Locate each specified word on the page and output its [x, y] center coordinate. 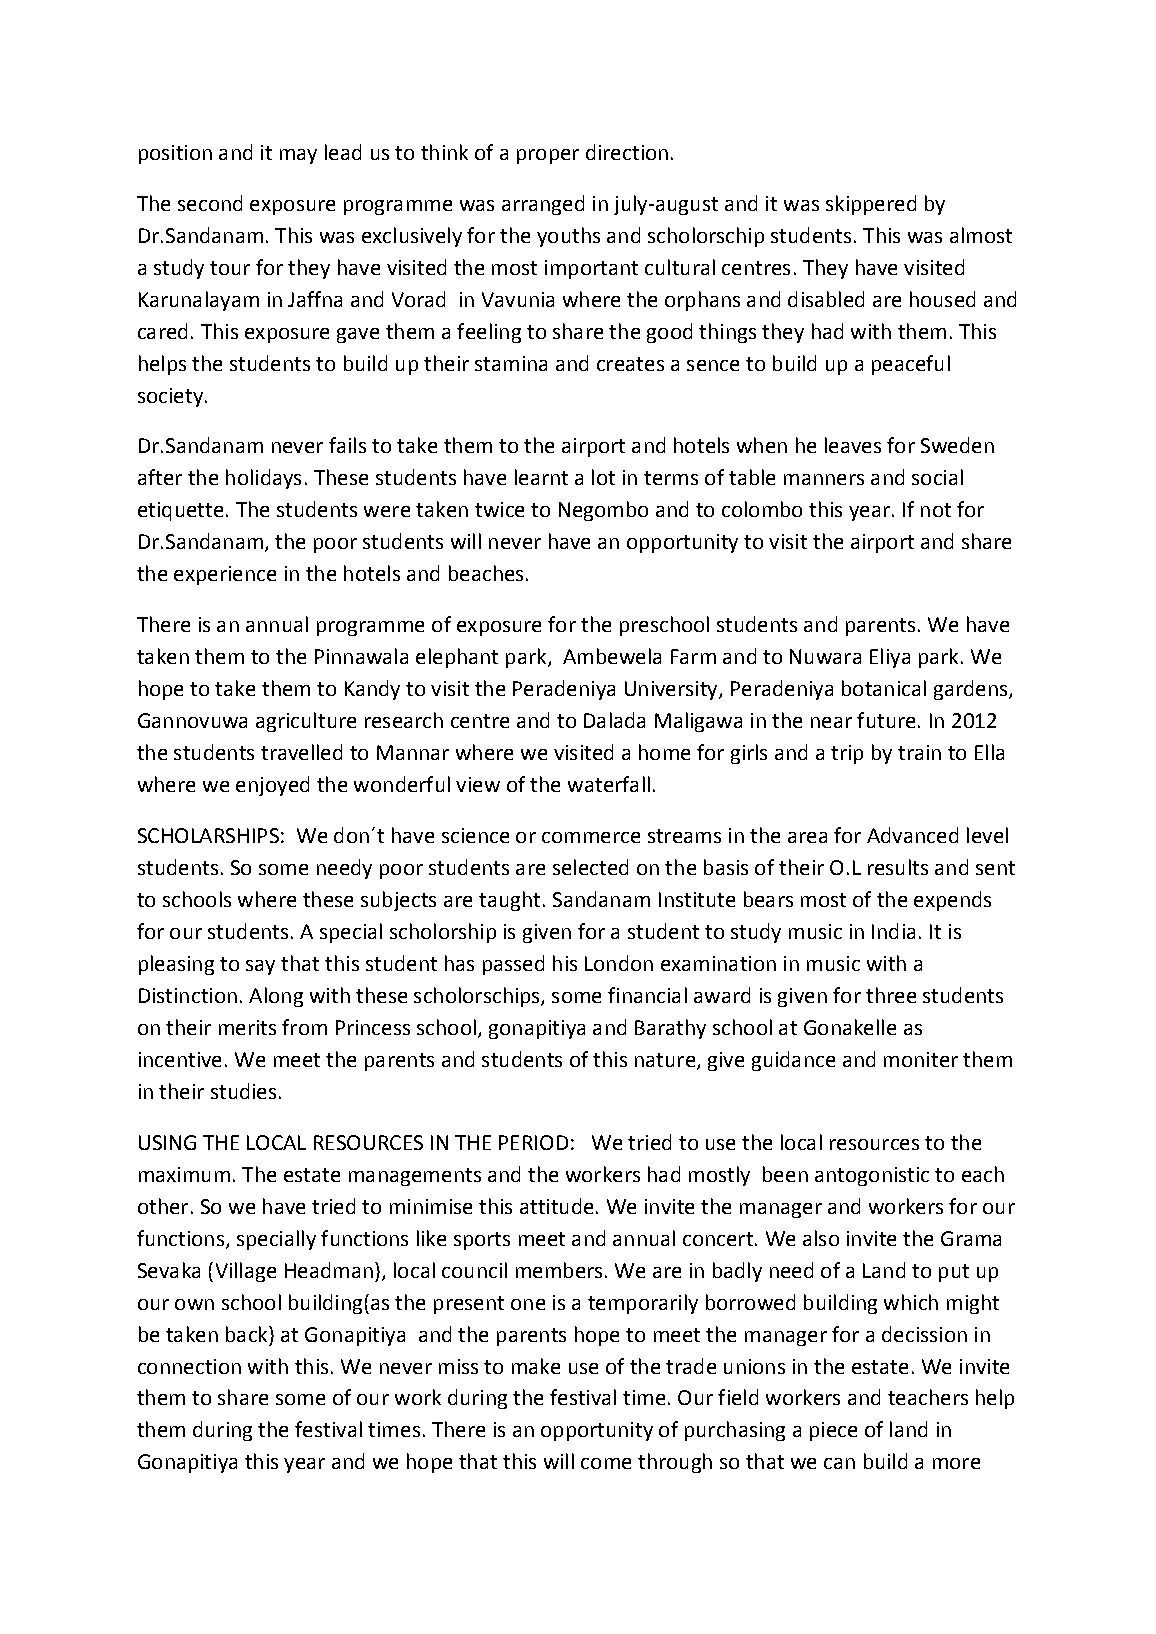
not [936, 510]
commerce [591, 837]
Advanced [912, 835]
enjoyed [272, 786]
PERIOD [533, 1142]
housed [942, 299]
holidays [263, 479]
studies [243, 1091]
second [210, 203]
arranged [543, 205]
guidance [793, 1061]
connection [189, 1366]
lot [603, 477]
